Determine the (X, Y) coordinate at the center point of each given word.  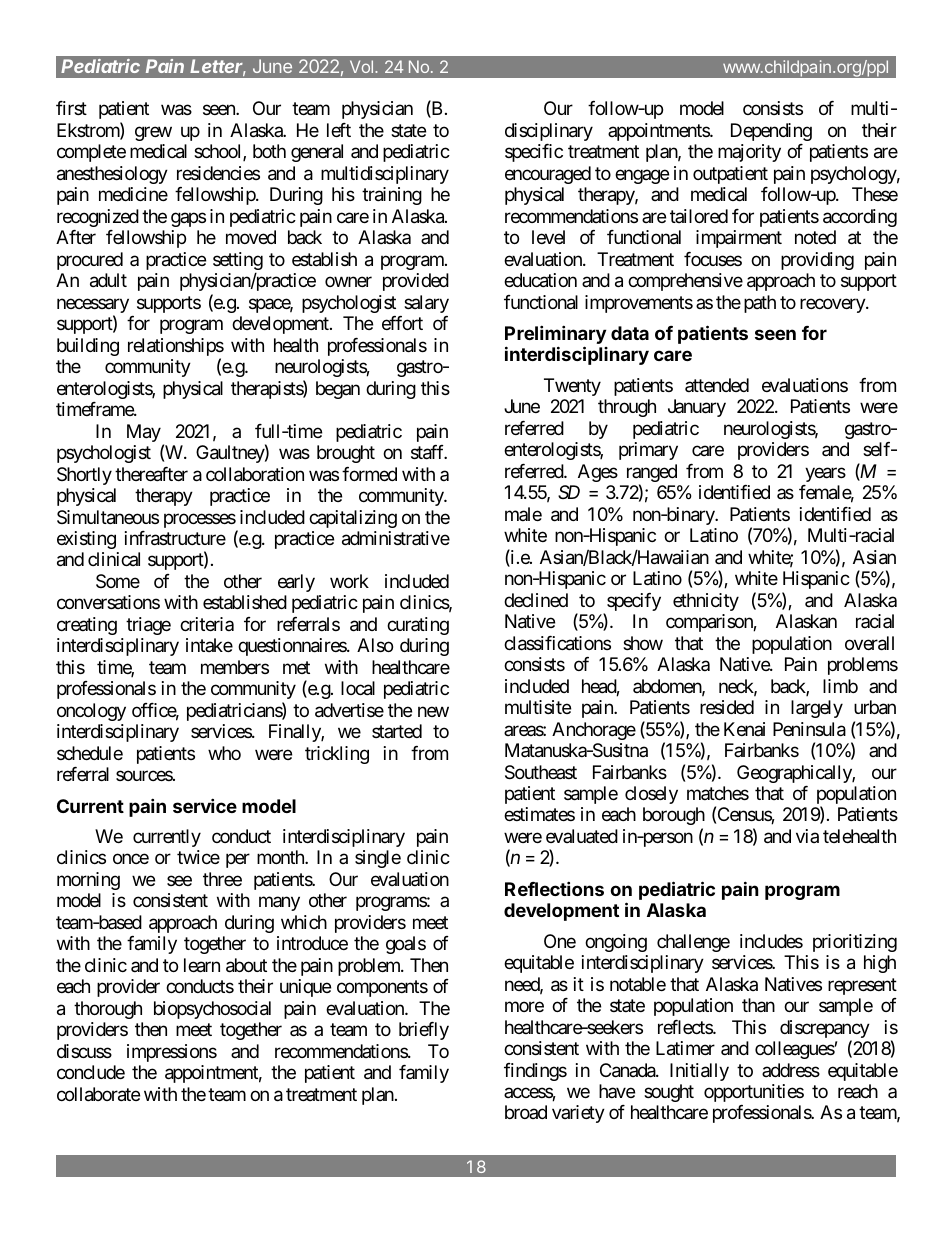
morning (88, 881)
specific (534, 153)
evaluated (582, 836)
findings (535, 1072)
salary (426, 304)
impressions (172, 1053)
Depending (771, 132)
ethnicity (706, 602)
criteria (207, 624)
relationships (176, 348)
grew (153, 133)
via (807, 836)
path (760, 304)
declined (536, 600)
